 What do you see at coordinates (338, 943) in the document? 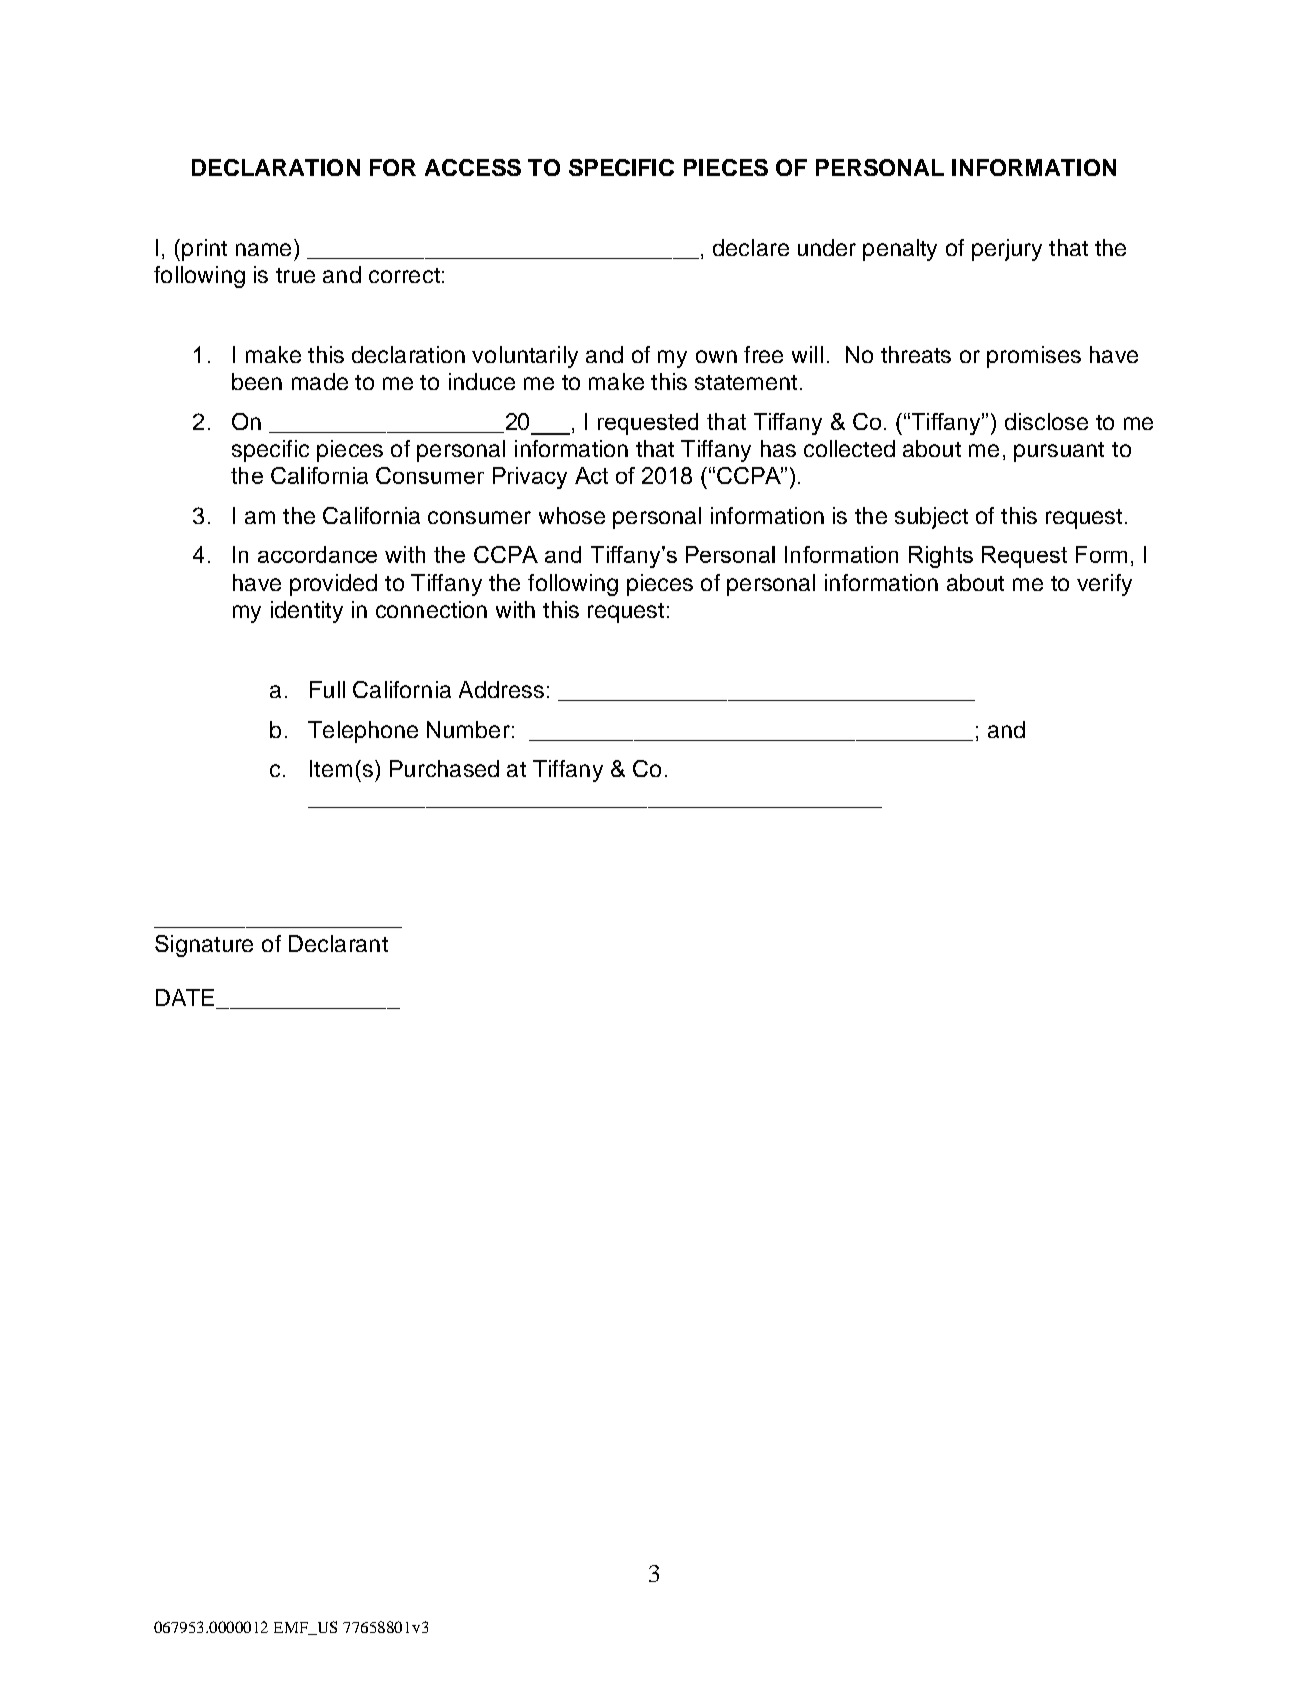
I see `Declarant` at bounding box center [338, 943].
